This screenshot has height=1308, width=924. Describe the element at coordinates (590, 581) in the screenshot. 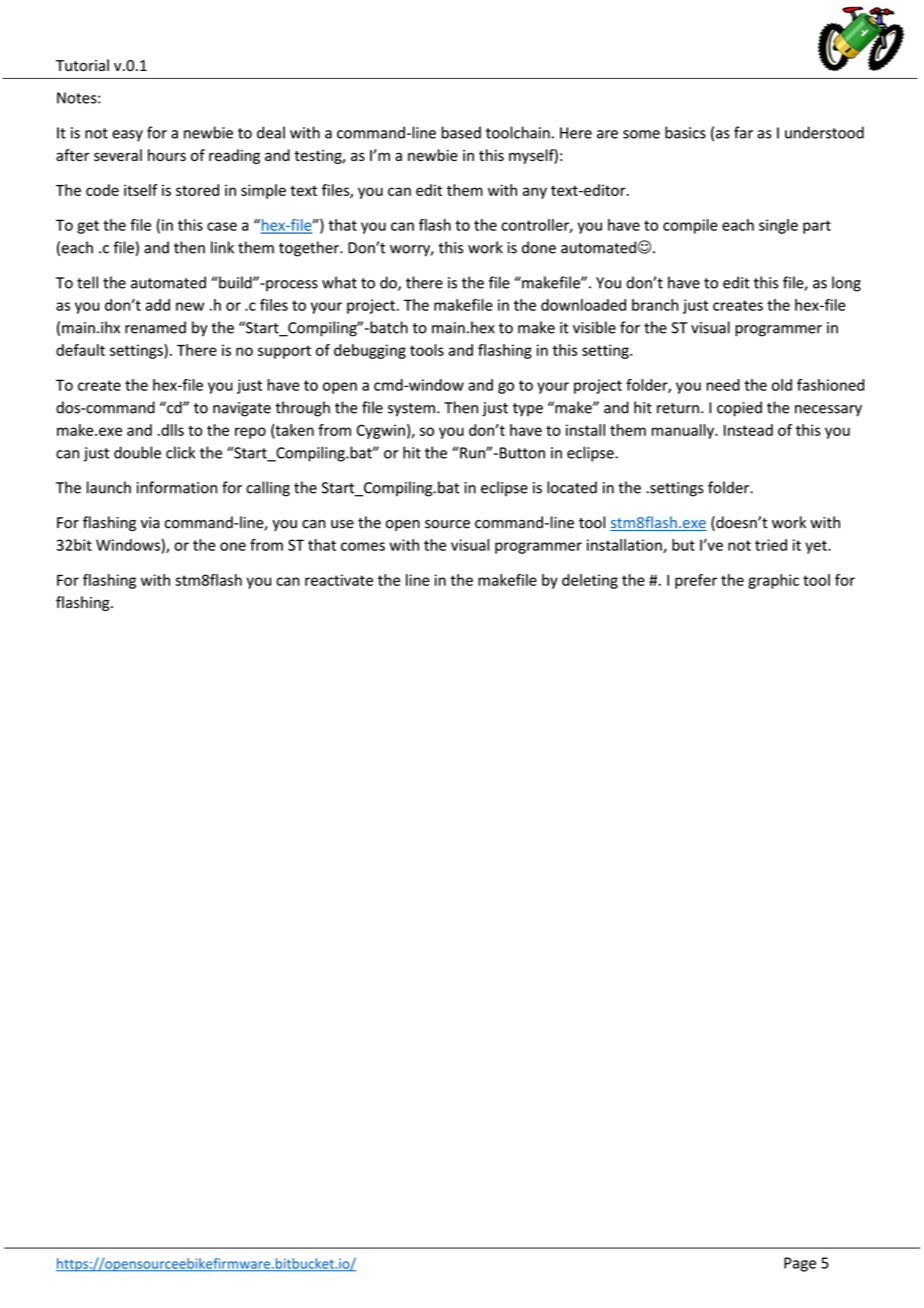

I see `deleting` at that location.
